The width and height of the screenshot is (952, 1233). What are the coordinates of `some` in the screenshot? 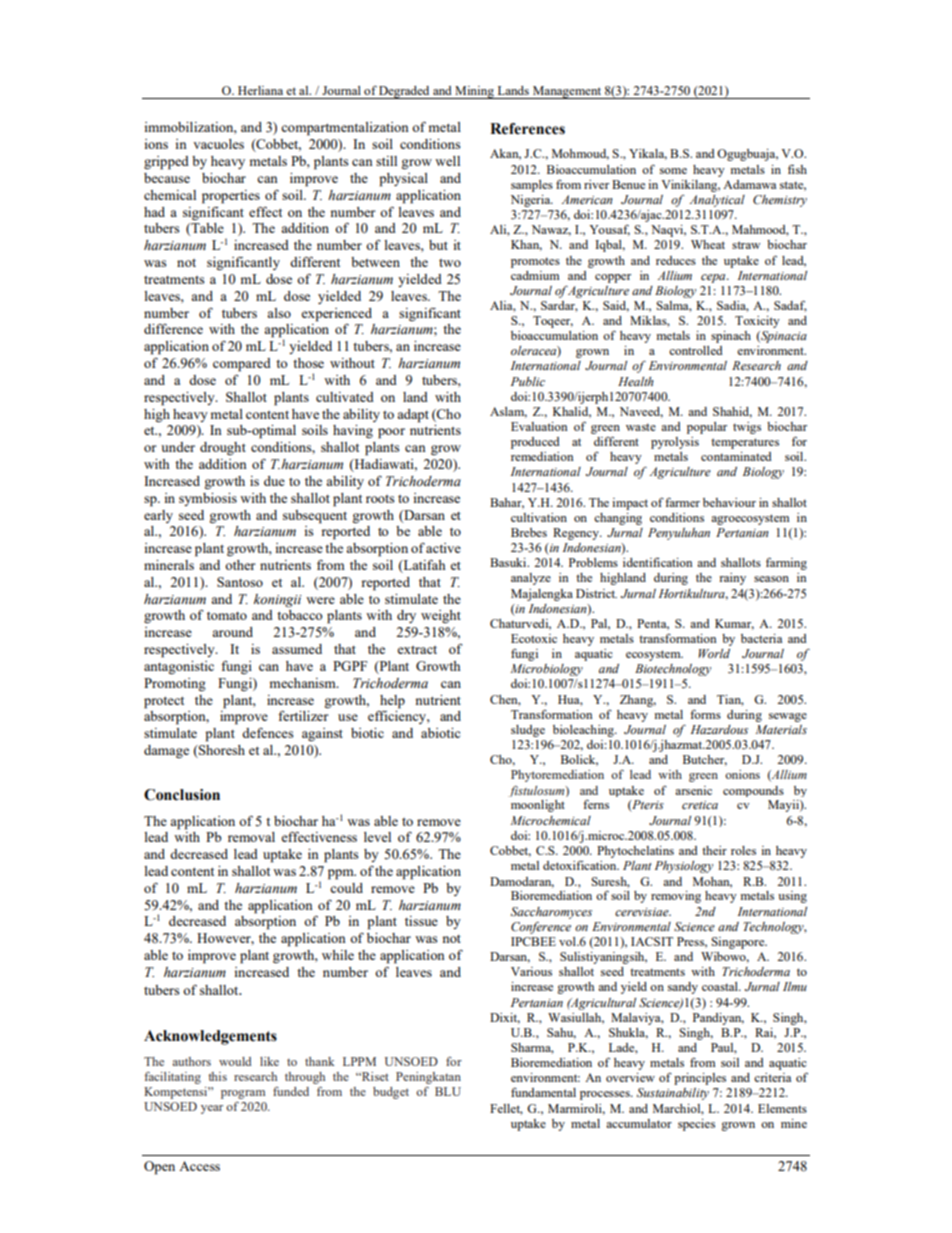 It's located at (673, 171).
